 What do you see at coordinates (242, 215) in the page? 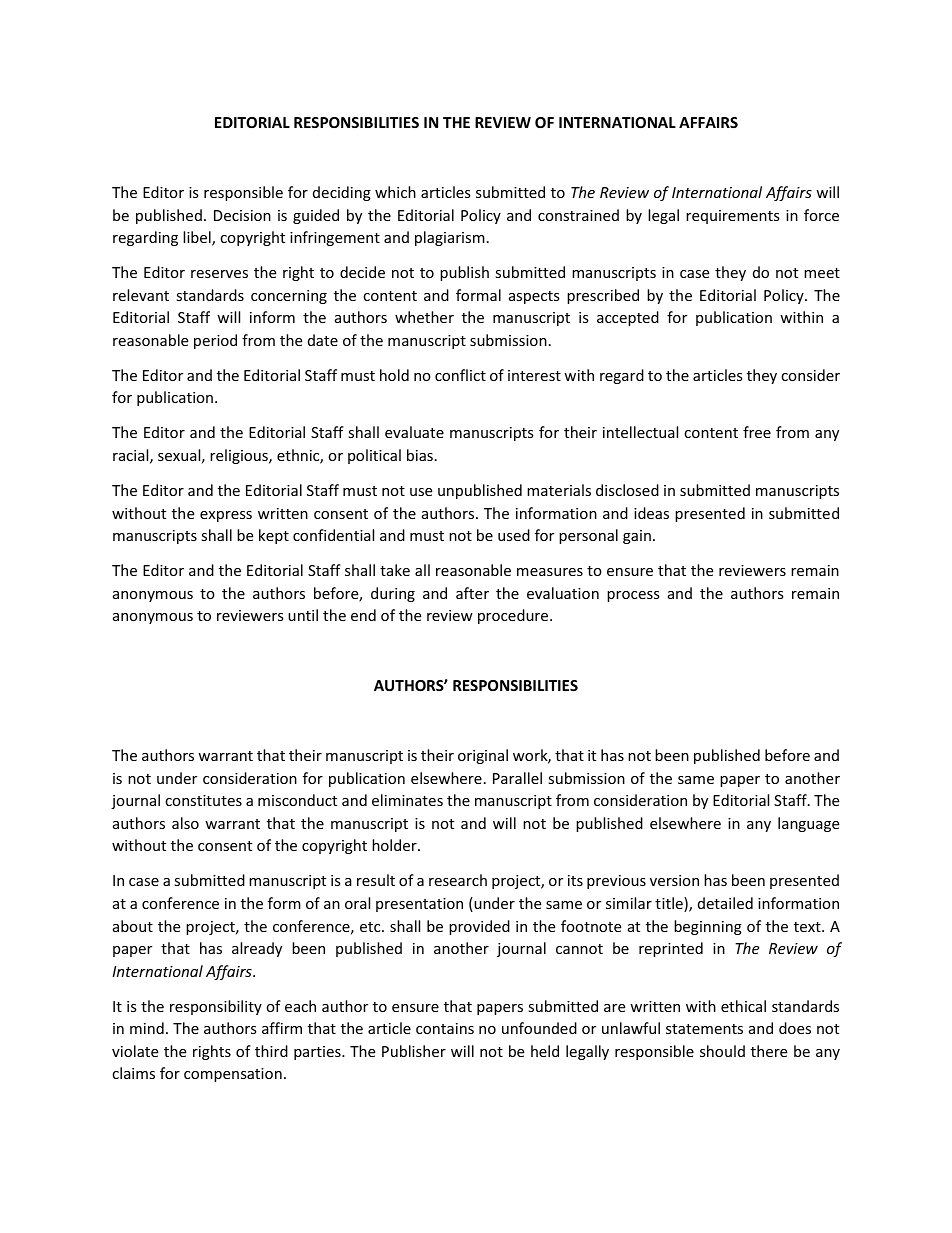
I see `Decision` at bounding box center [242, 215].
